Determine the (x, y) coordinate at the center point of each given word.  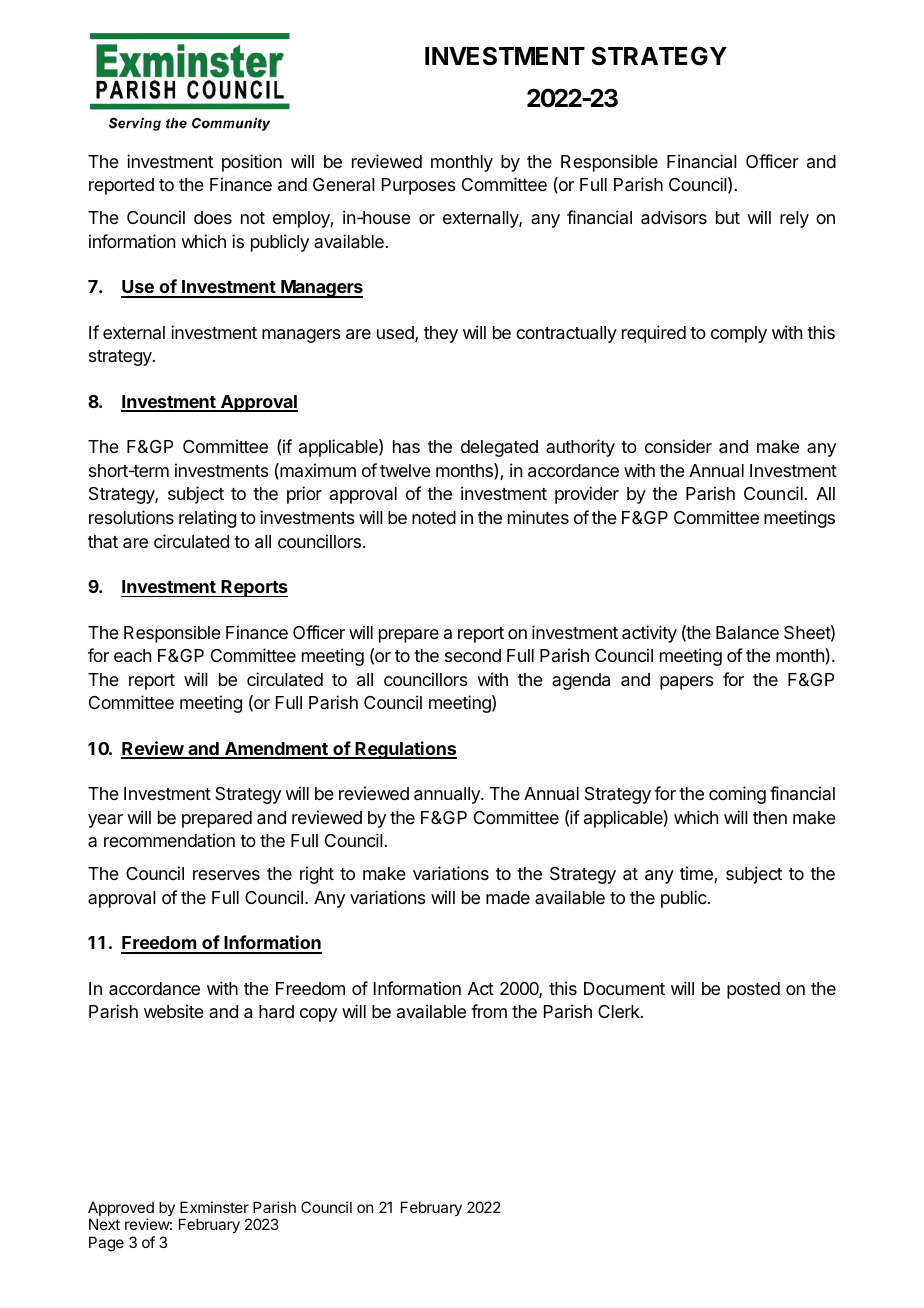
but (728, 217)
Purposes (419, 186)
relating (207, 519)
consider (678, 446)
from (489, 1011)
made (508, 898)
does (213, 217)
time (697, 874)
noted (434, 517)
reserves (226, 875)
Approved (121, 1210)
